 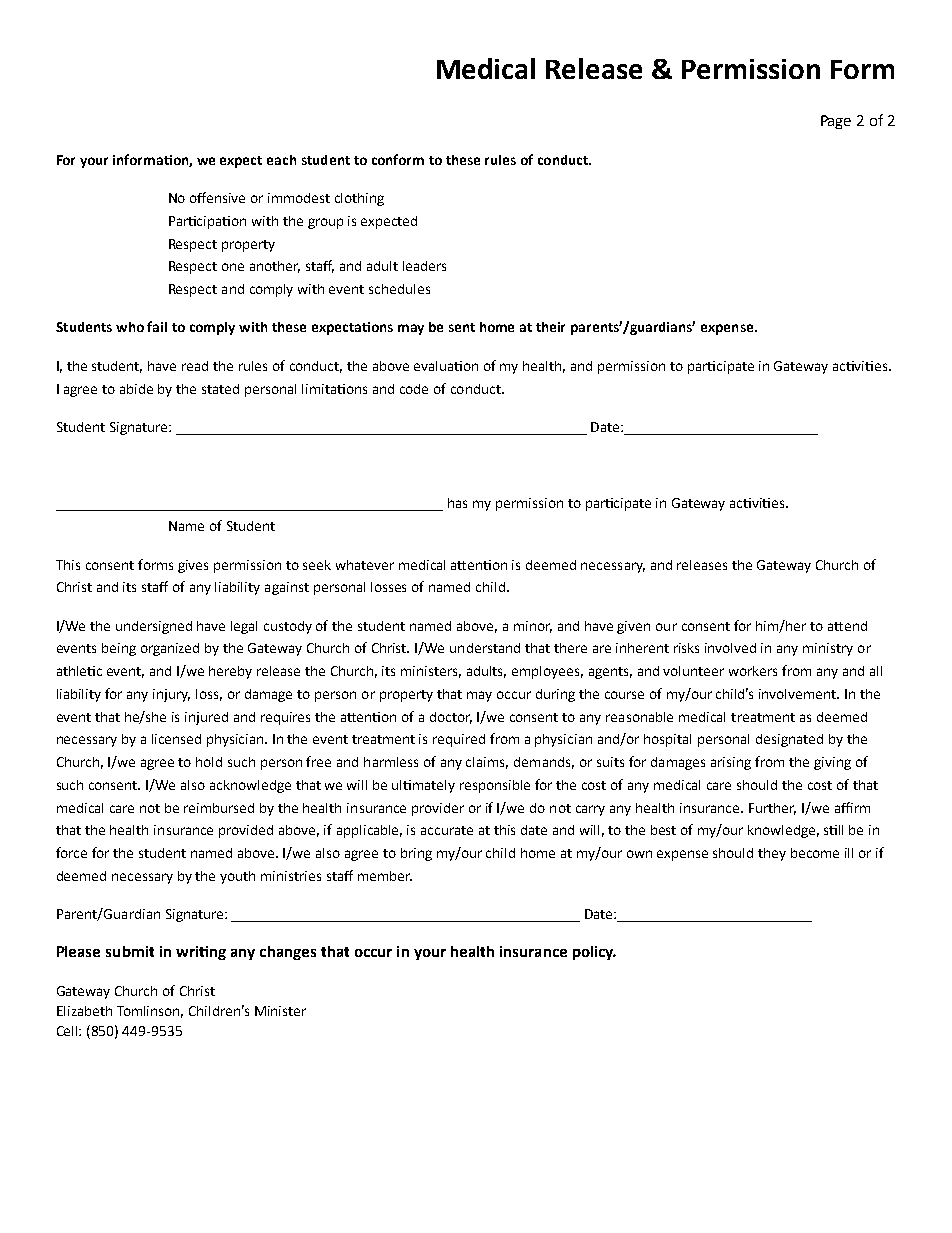 What do you see at coordinates (730, 648) in the document?
I see `involved` at bounding box center [730, 648].
